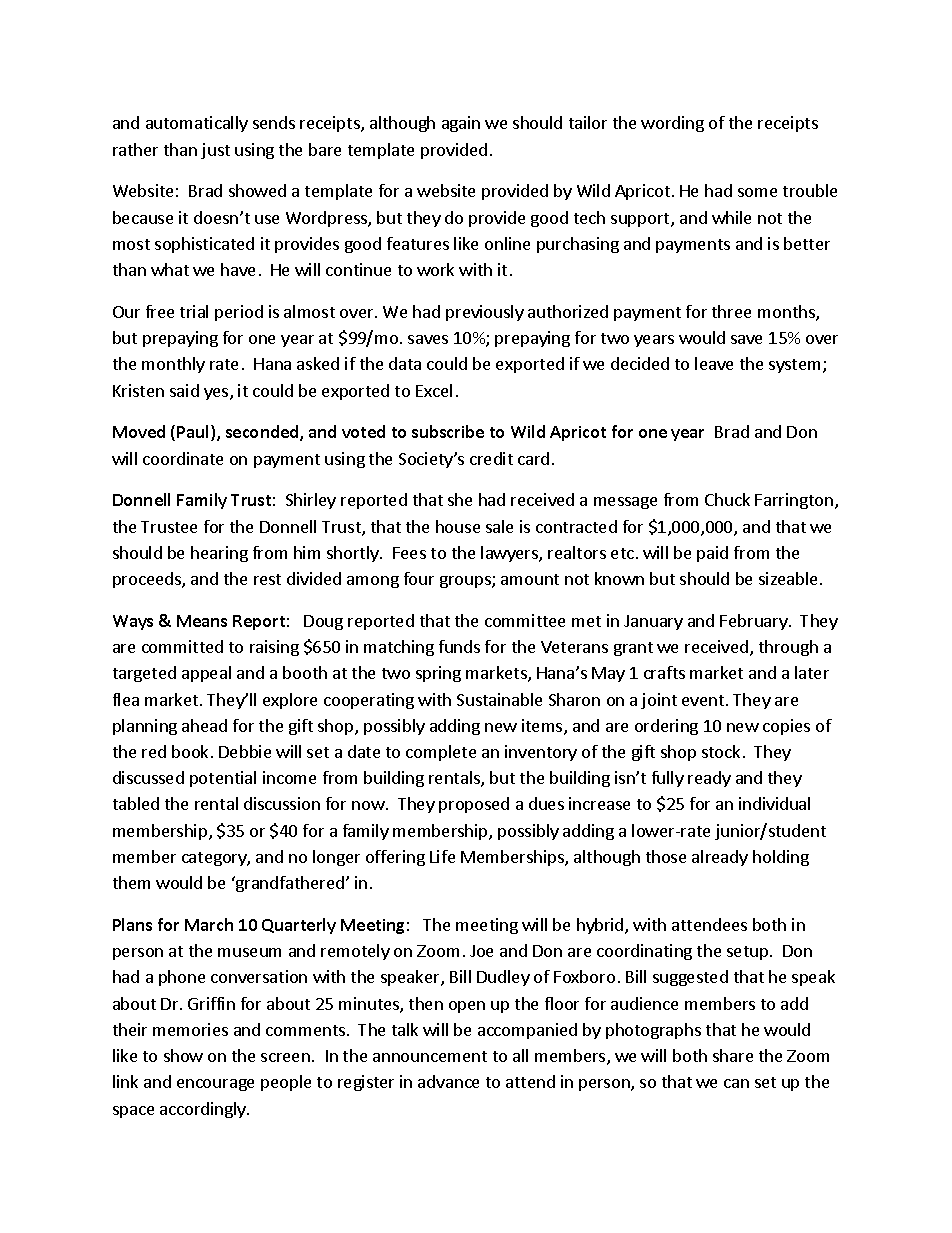  I want to click on advance, so click(448, 1081).
